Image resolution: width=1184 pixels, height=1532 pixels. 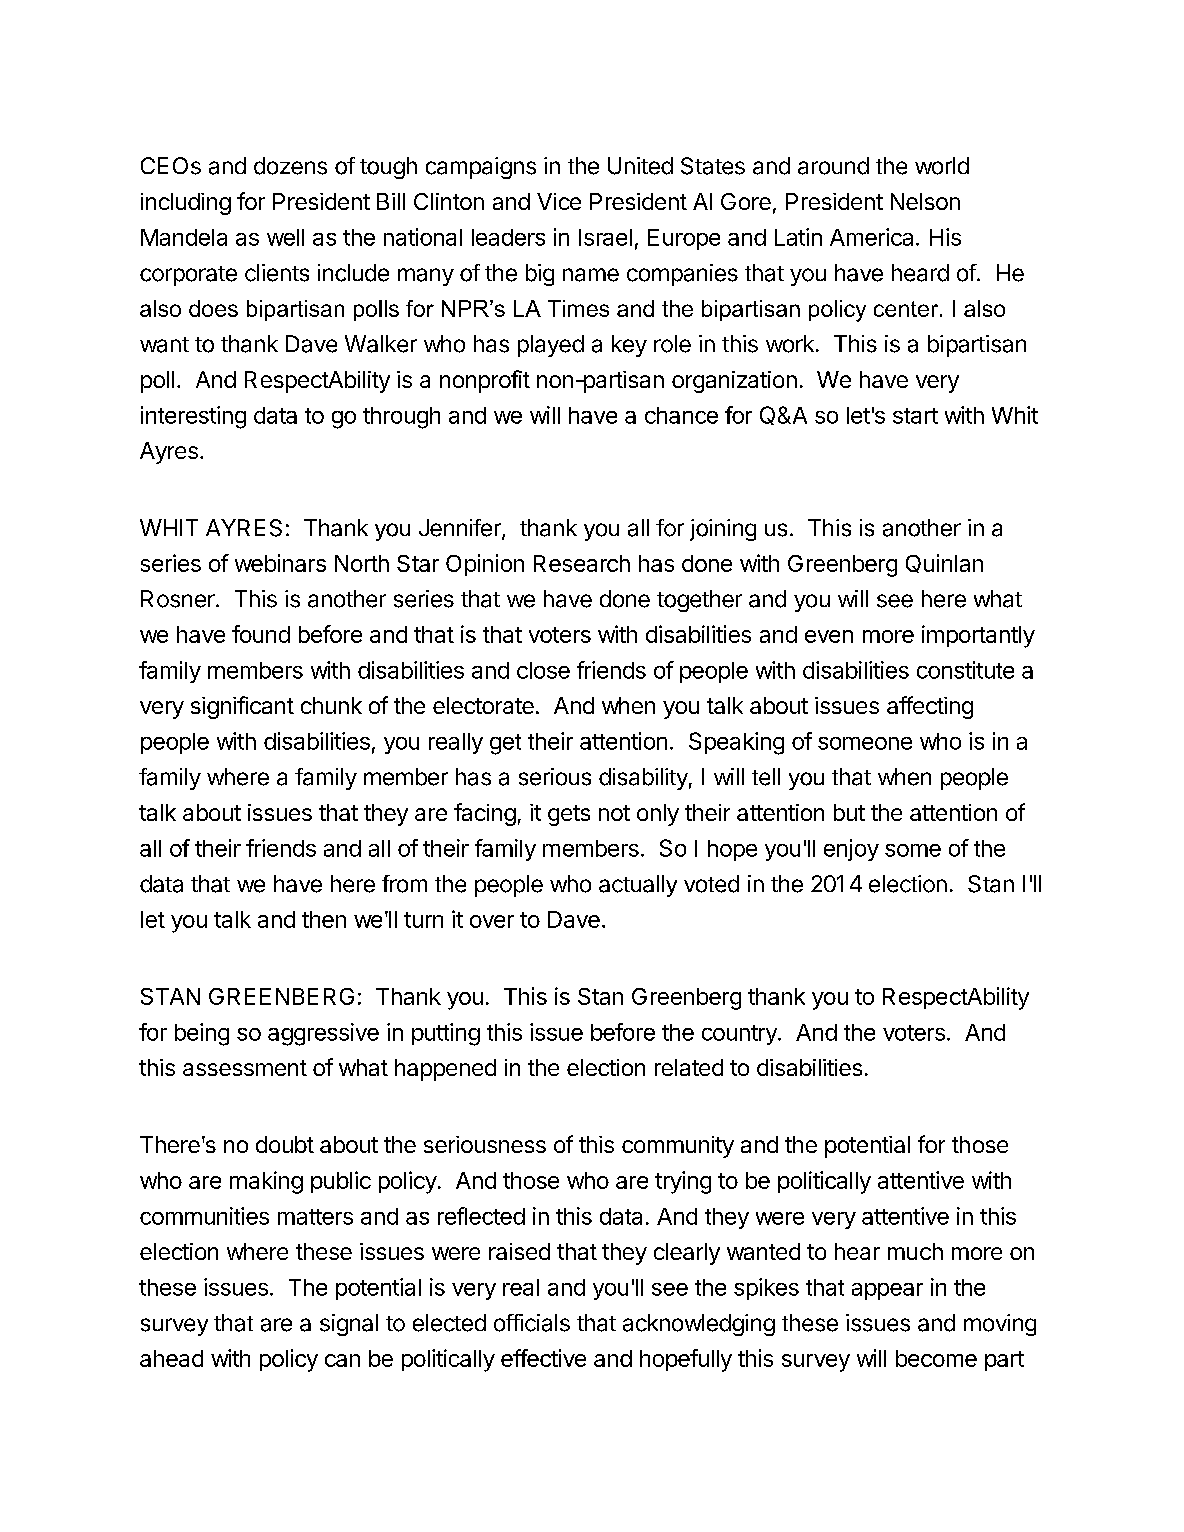 I want to click on related, so click(x=689, y=1067).
